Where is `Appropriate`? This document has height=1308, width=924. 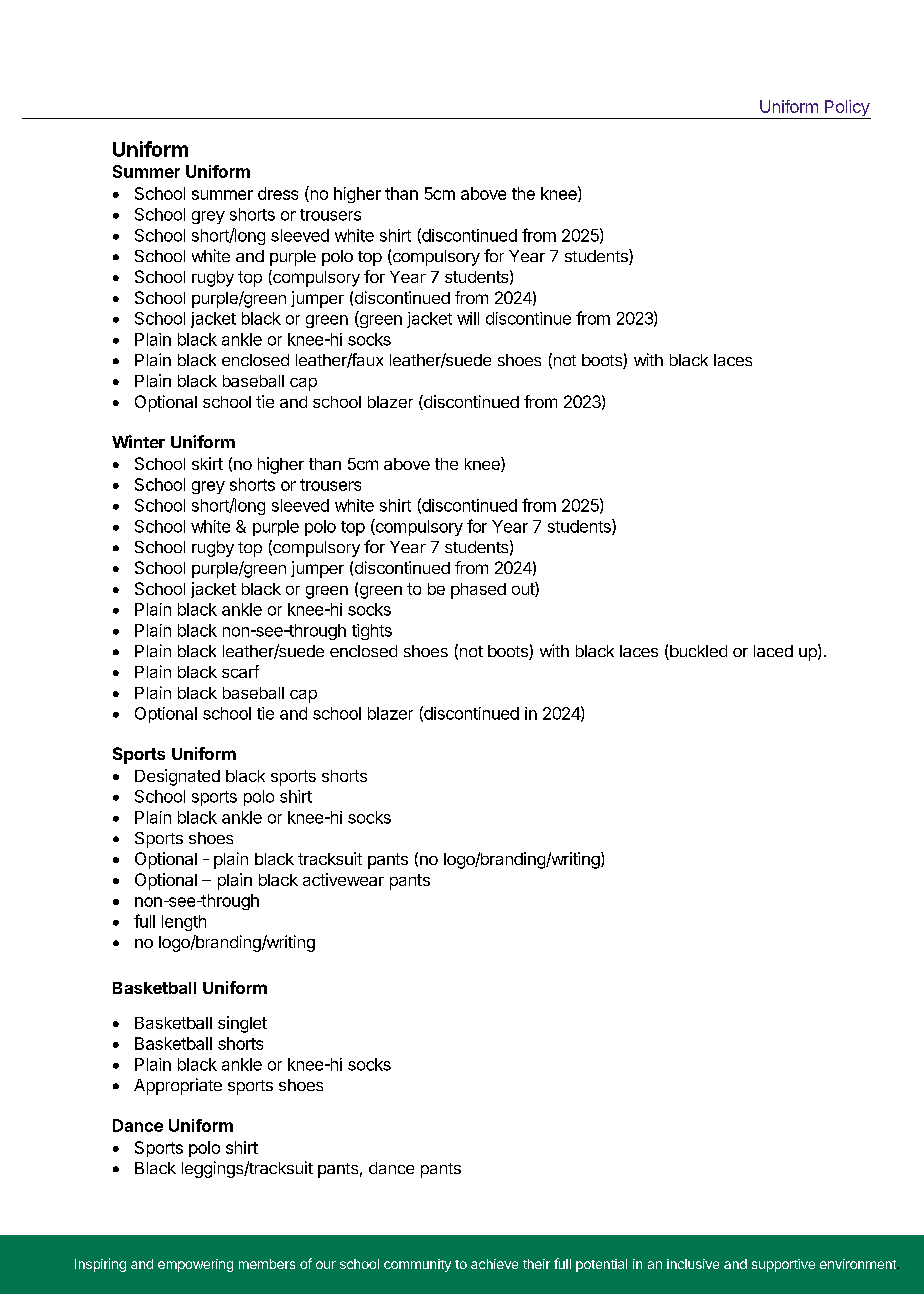
Appropriate is located at coordinates (178, 1086).
